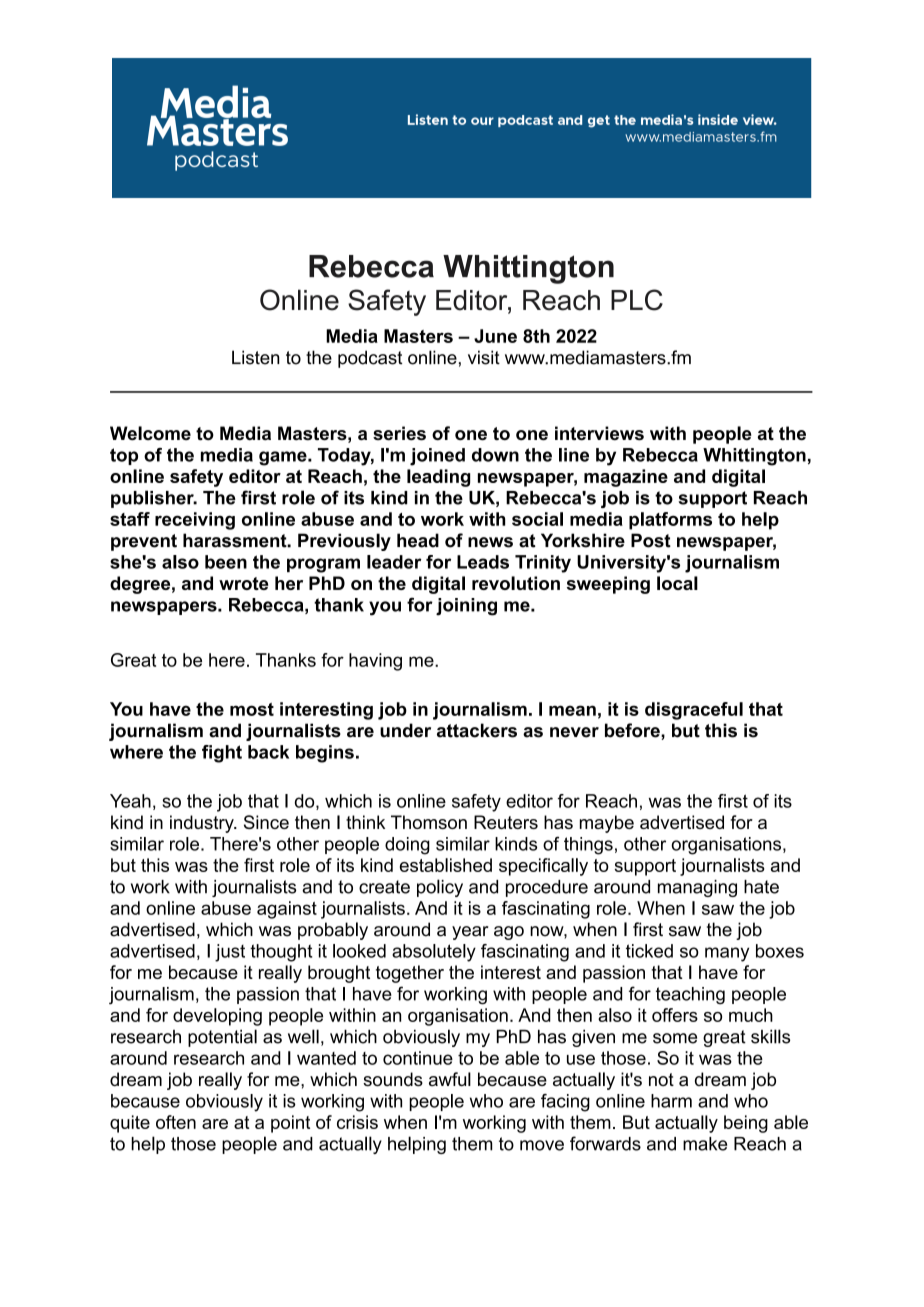 This screenshot has width=924, height=1307. I want to click on June, so click(495, 336).
